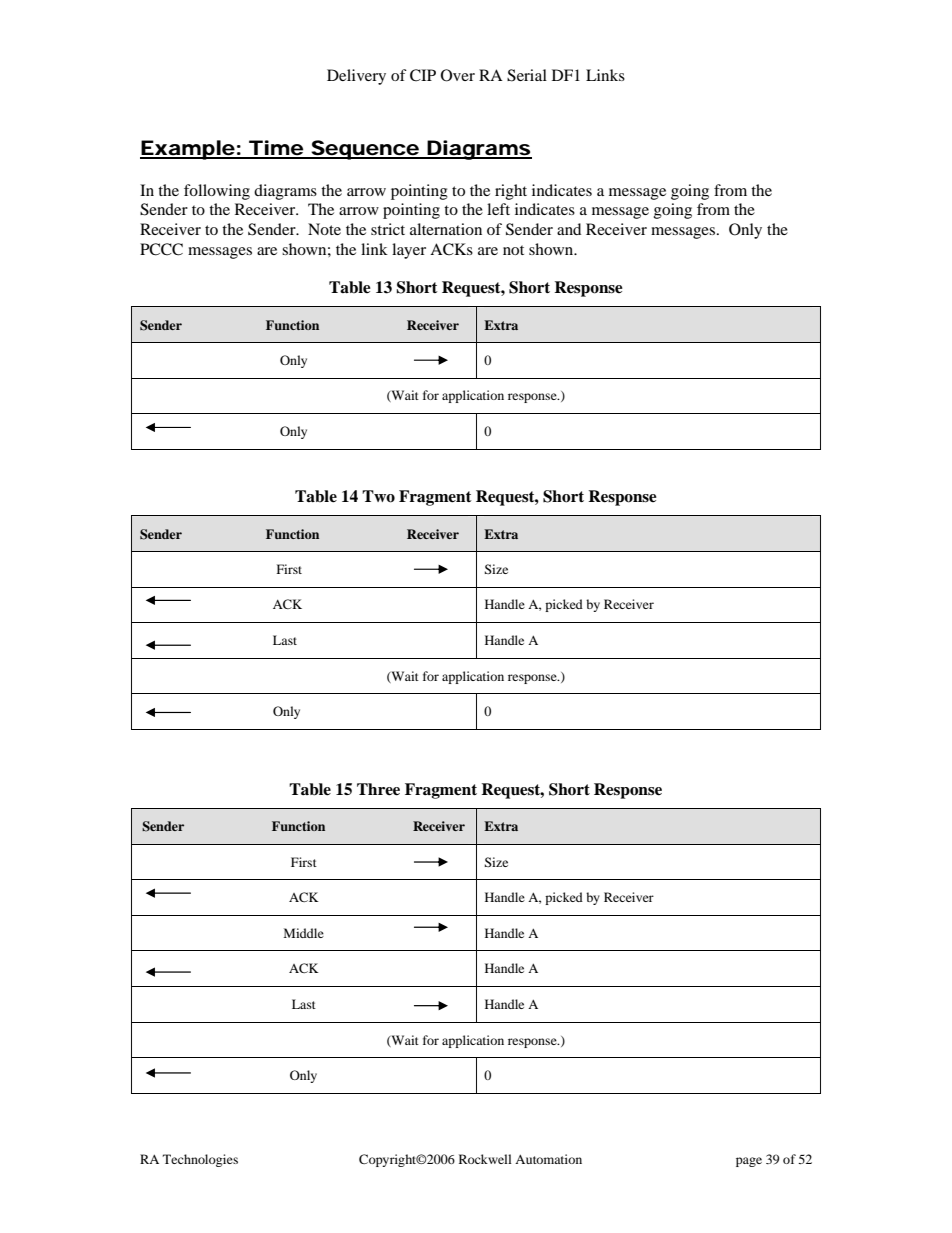 This image has height=1233, width=952. I want to click on page, so click(749, 1162).
